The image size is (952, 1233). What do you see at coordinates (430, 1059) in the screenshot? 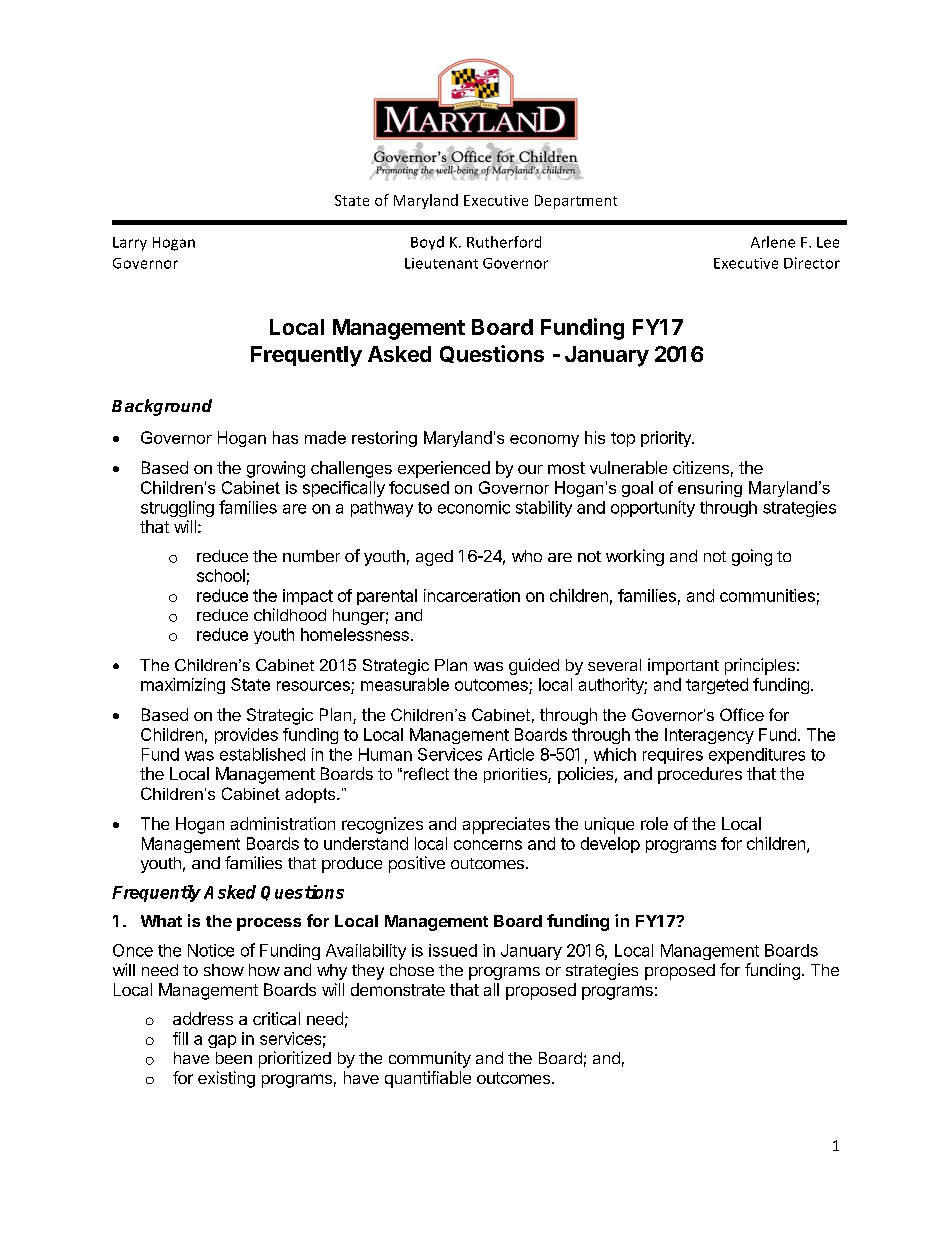
I see `community` at bounding box center [430, 1059].
